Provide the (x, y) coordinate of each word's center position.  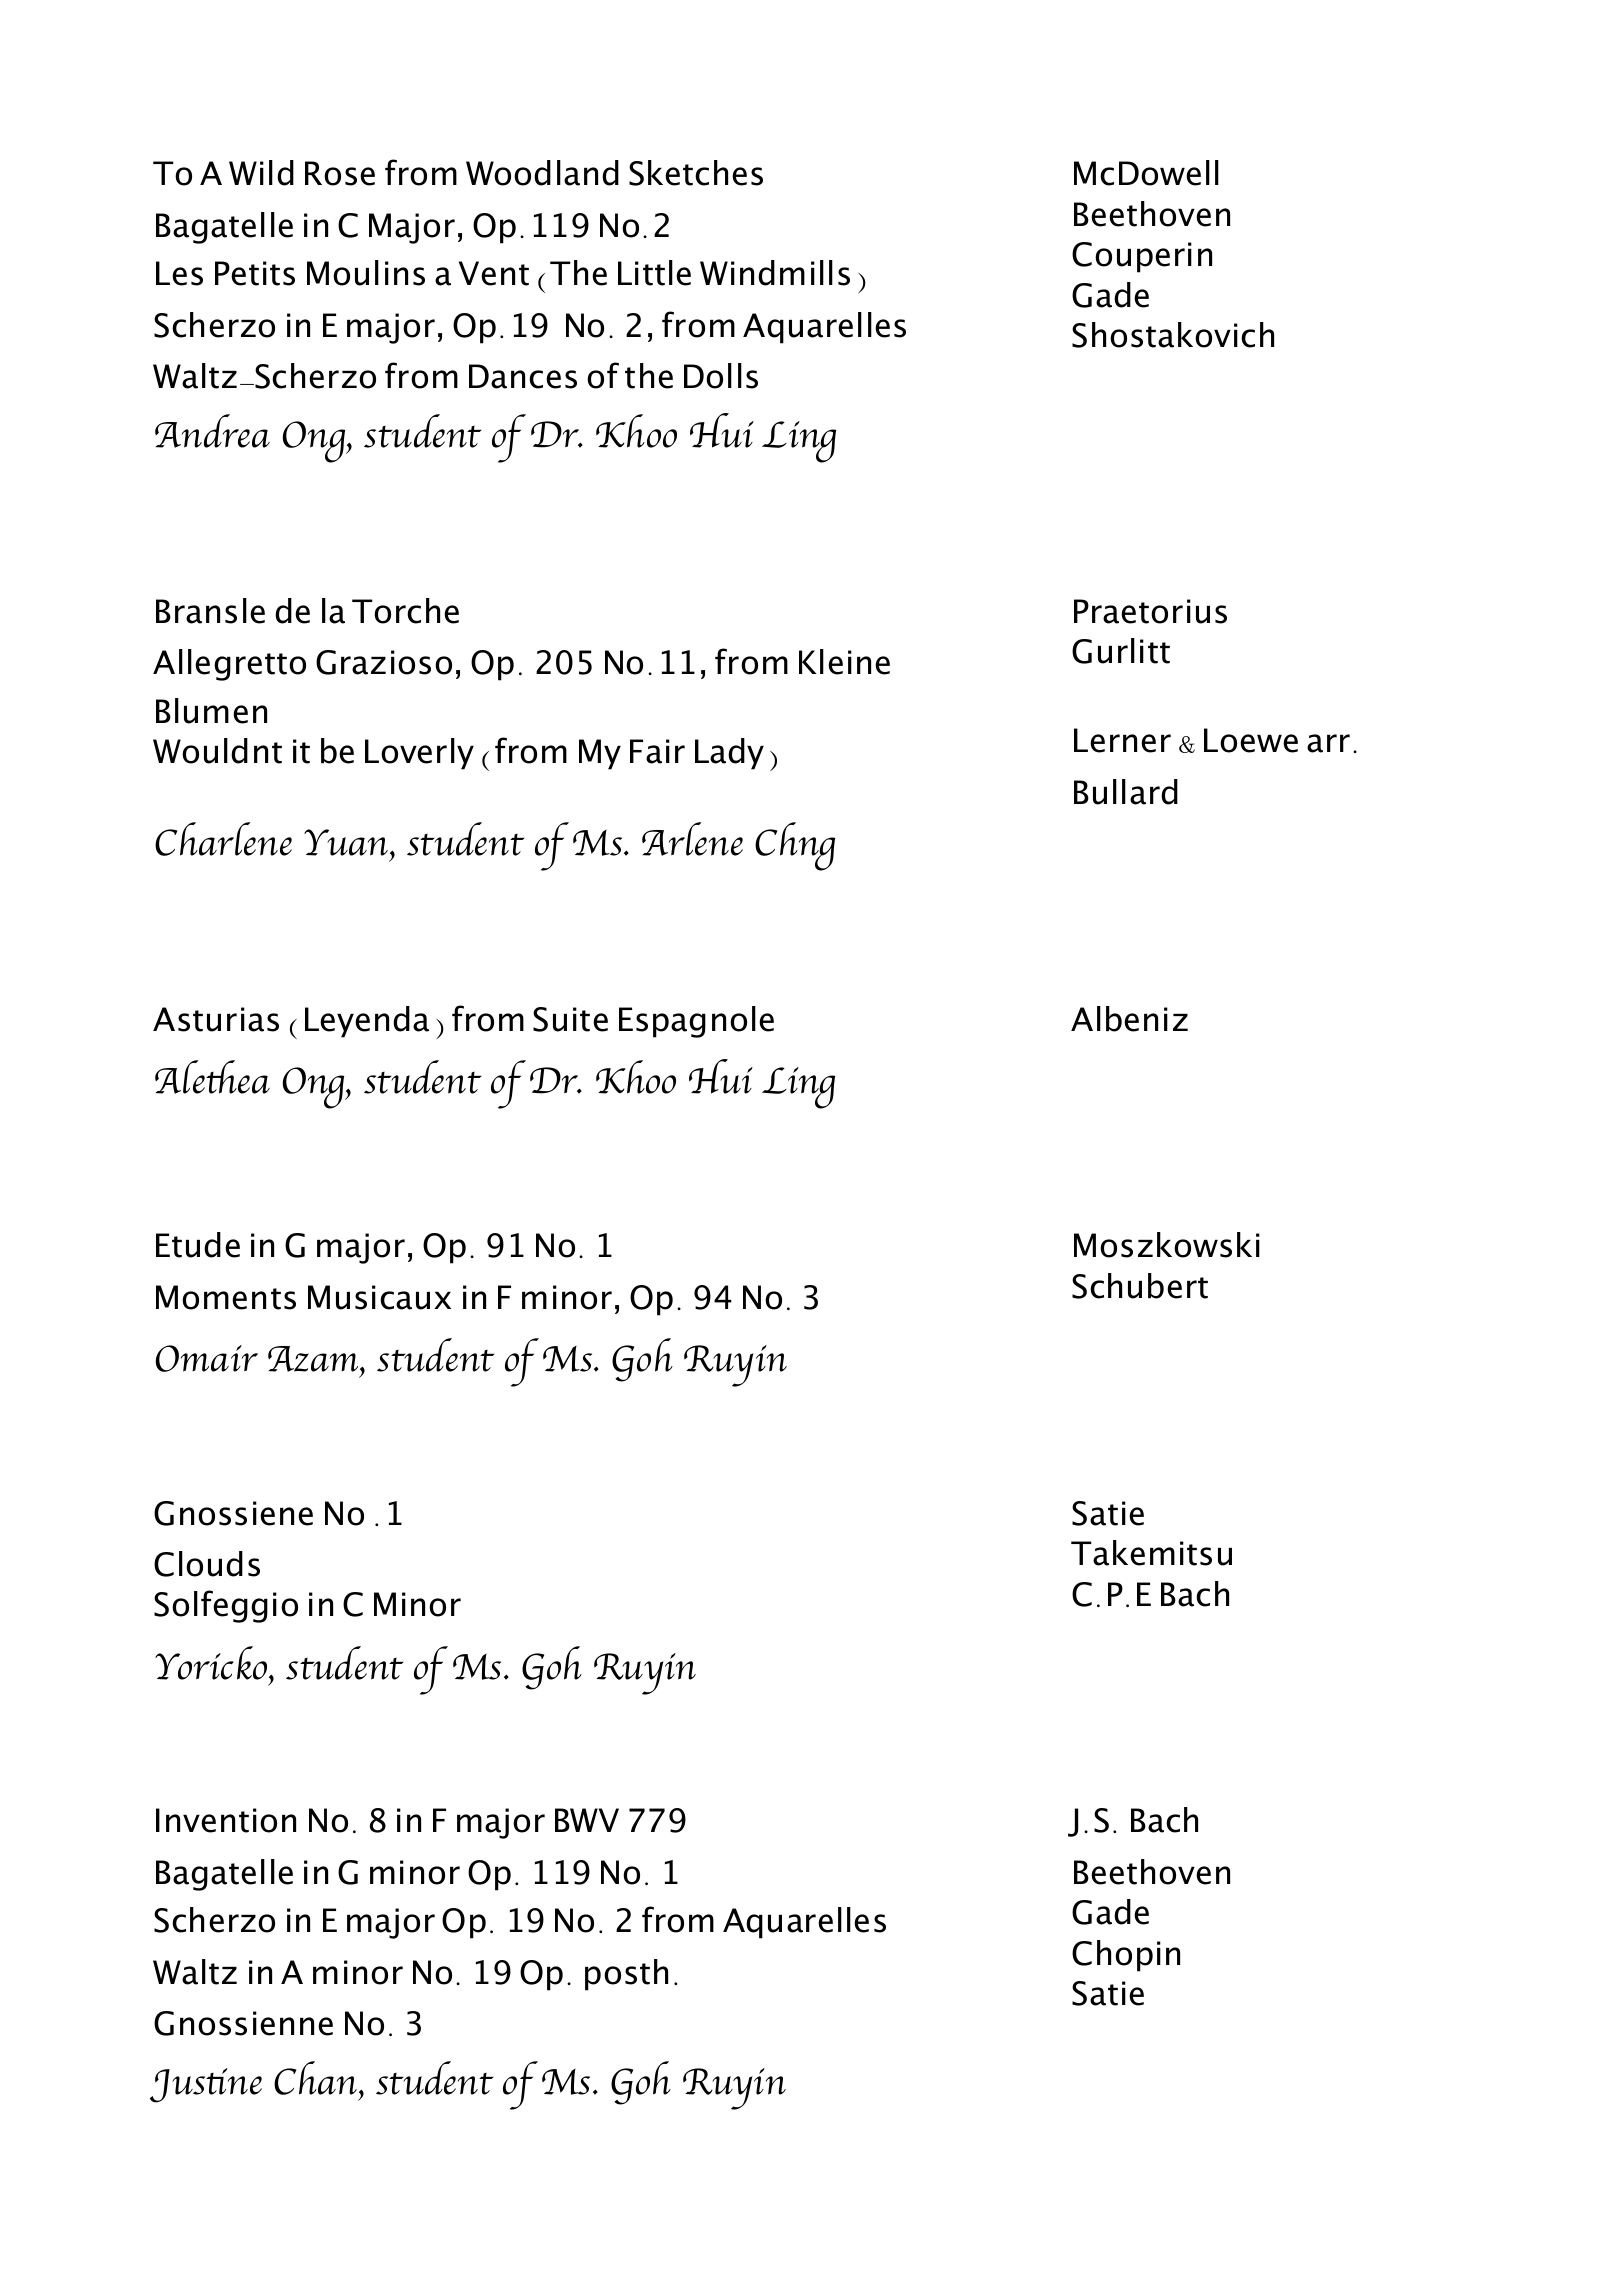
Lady (729, 754)
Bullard (1126, 792)
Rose (340, 173)
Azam (314, 1359)
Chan (317, 2078)
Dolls (721, 376)
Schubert (1140, 1286)
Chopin (1126, 1956)
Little (654, 273)
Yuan (347, 842)
